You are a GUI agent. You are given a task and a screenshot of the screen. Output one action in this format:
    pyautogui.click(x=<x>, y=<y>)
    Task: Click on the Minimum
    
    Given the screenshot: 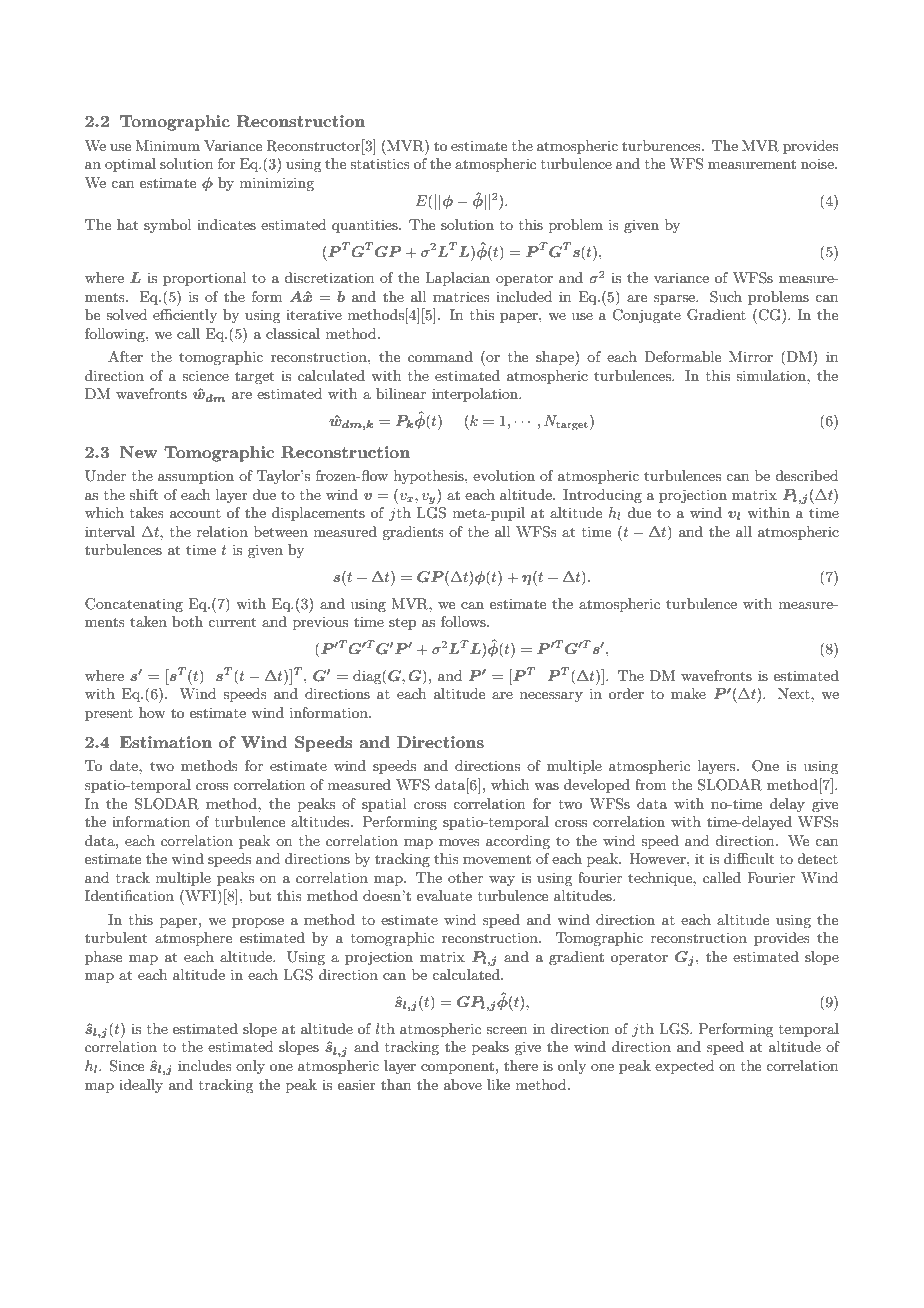 What is the action you would take?
    pyautogui.click(x=167, y=145)
